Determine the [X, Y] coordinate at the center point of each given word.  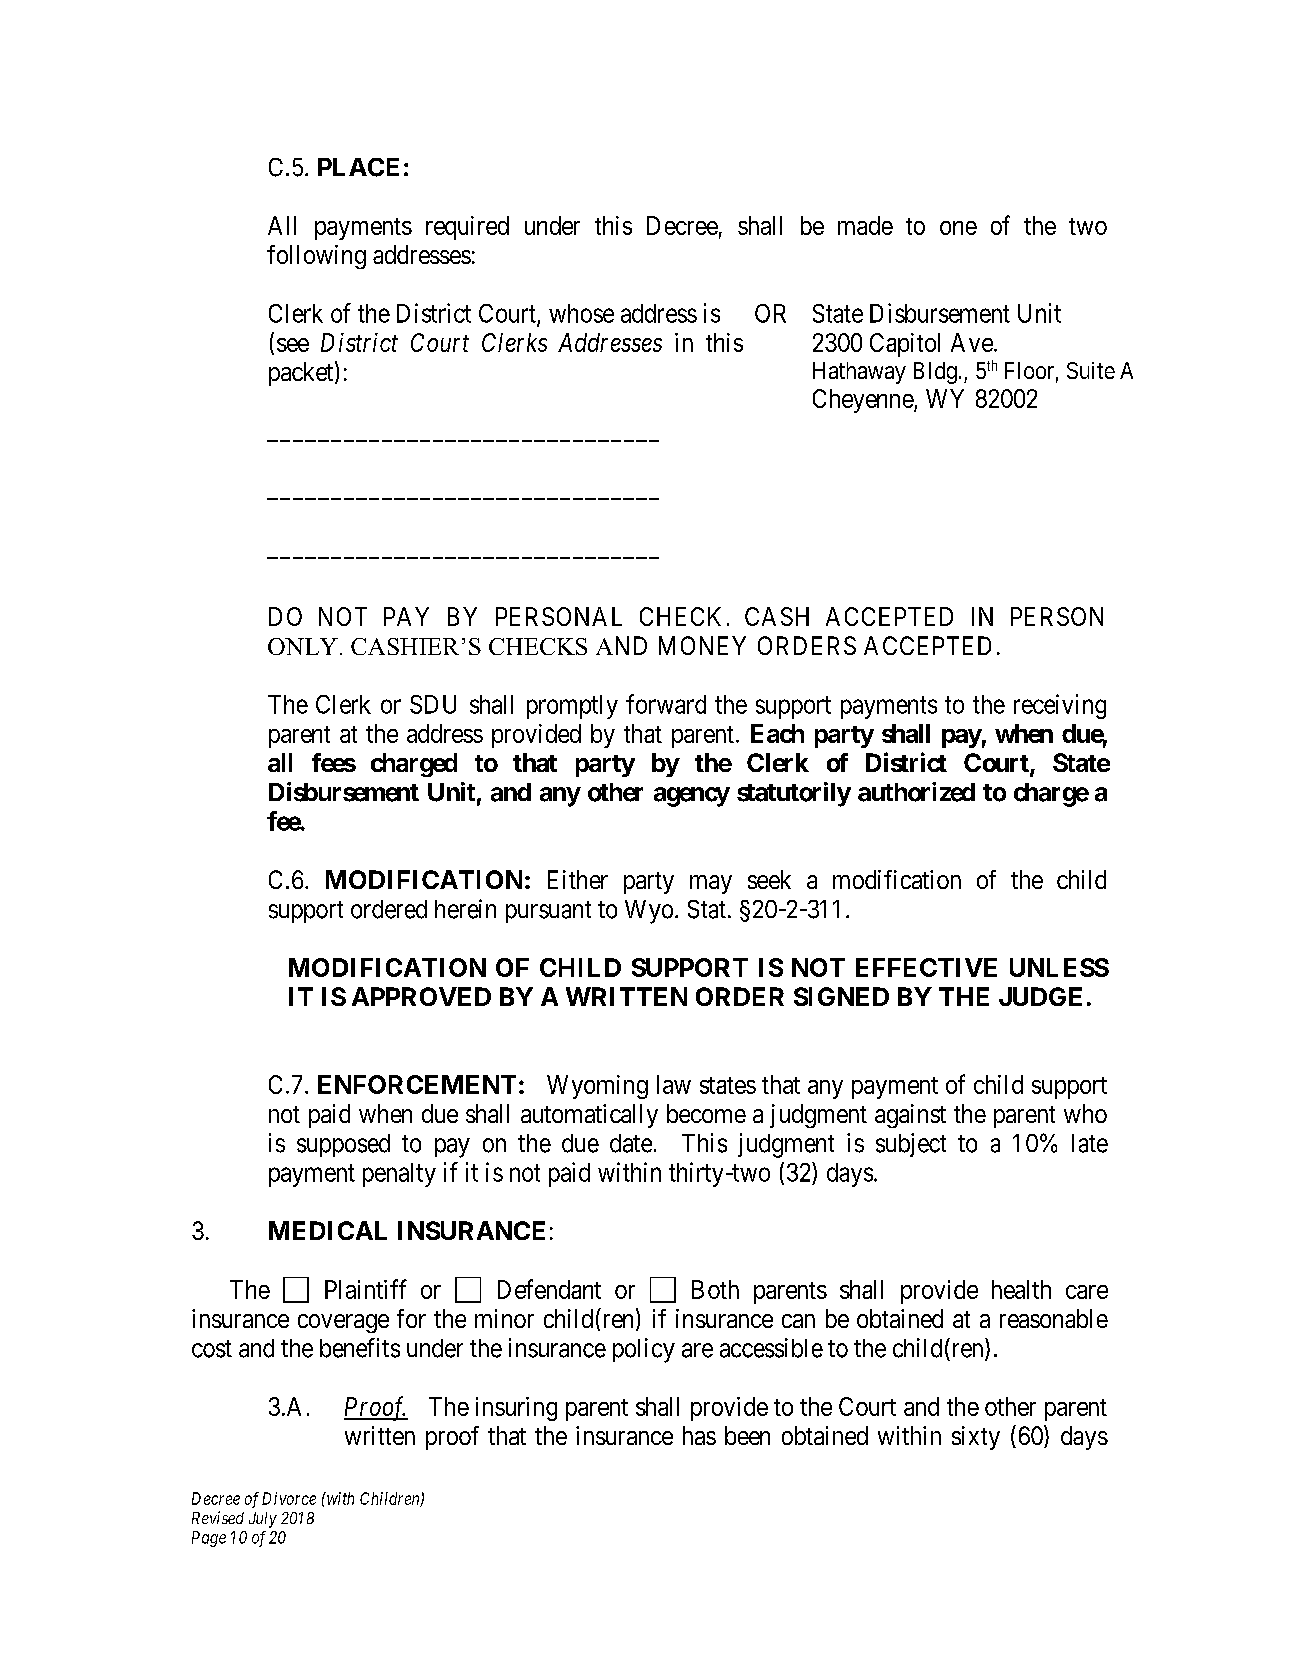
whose [581, 313]
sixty [976, 1438]
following [316, 257]
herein [465, 909]
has [699, 1435]
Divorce [289, 1498]
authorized [916, 792]
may [711, 884]
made [865, 225]
